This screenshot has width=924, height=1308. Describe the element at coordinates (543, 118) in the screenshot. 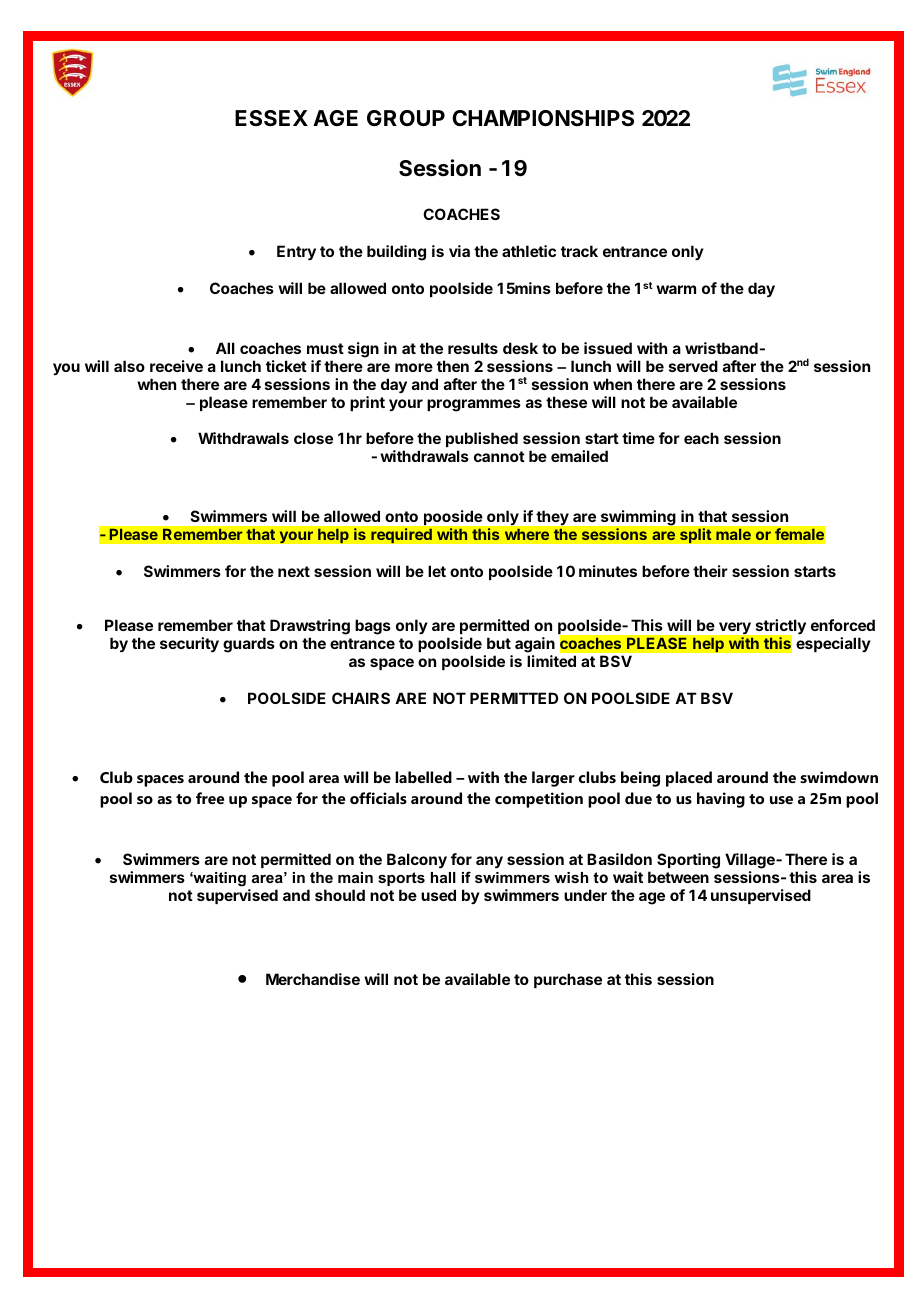

I see `CHAMPIONSHIPS` at that location.
